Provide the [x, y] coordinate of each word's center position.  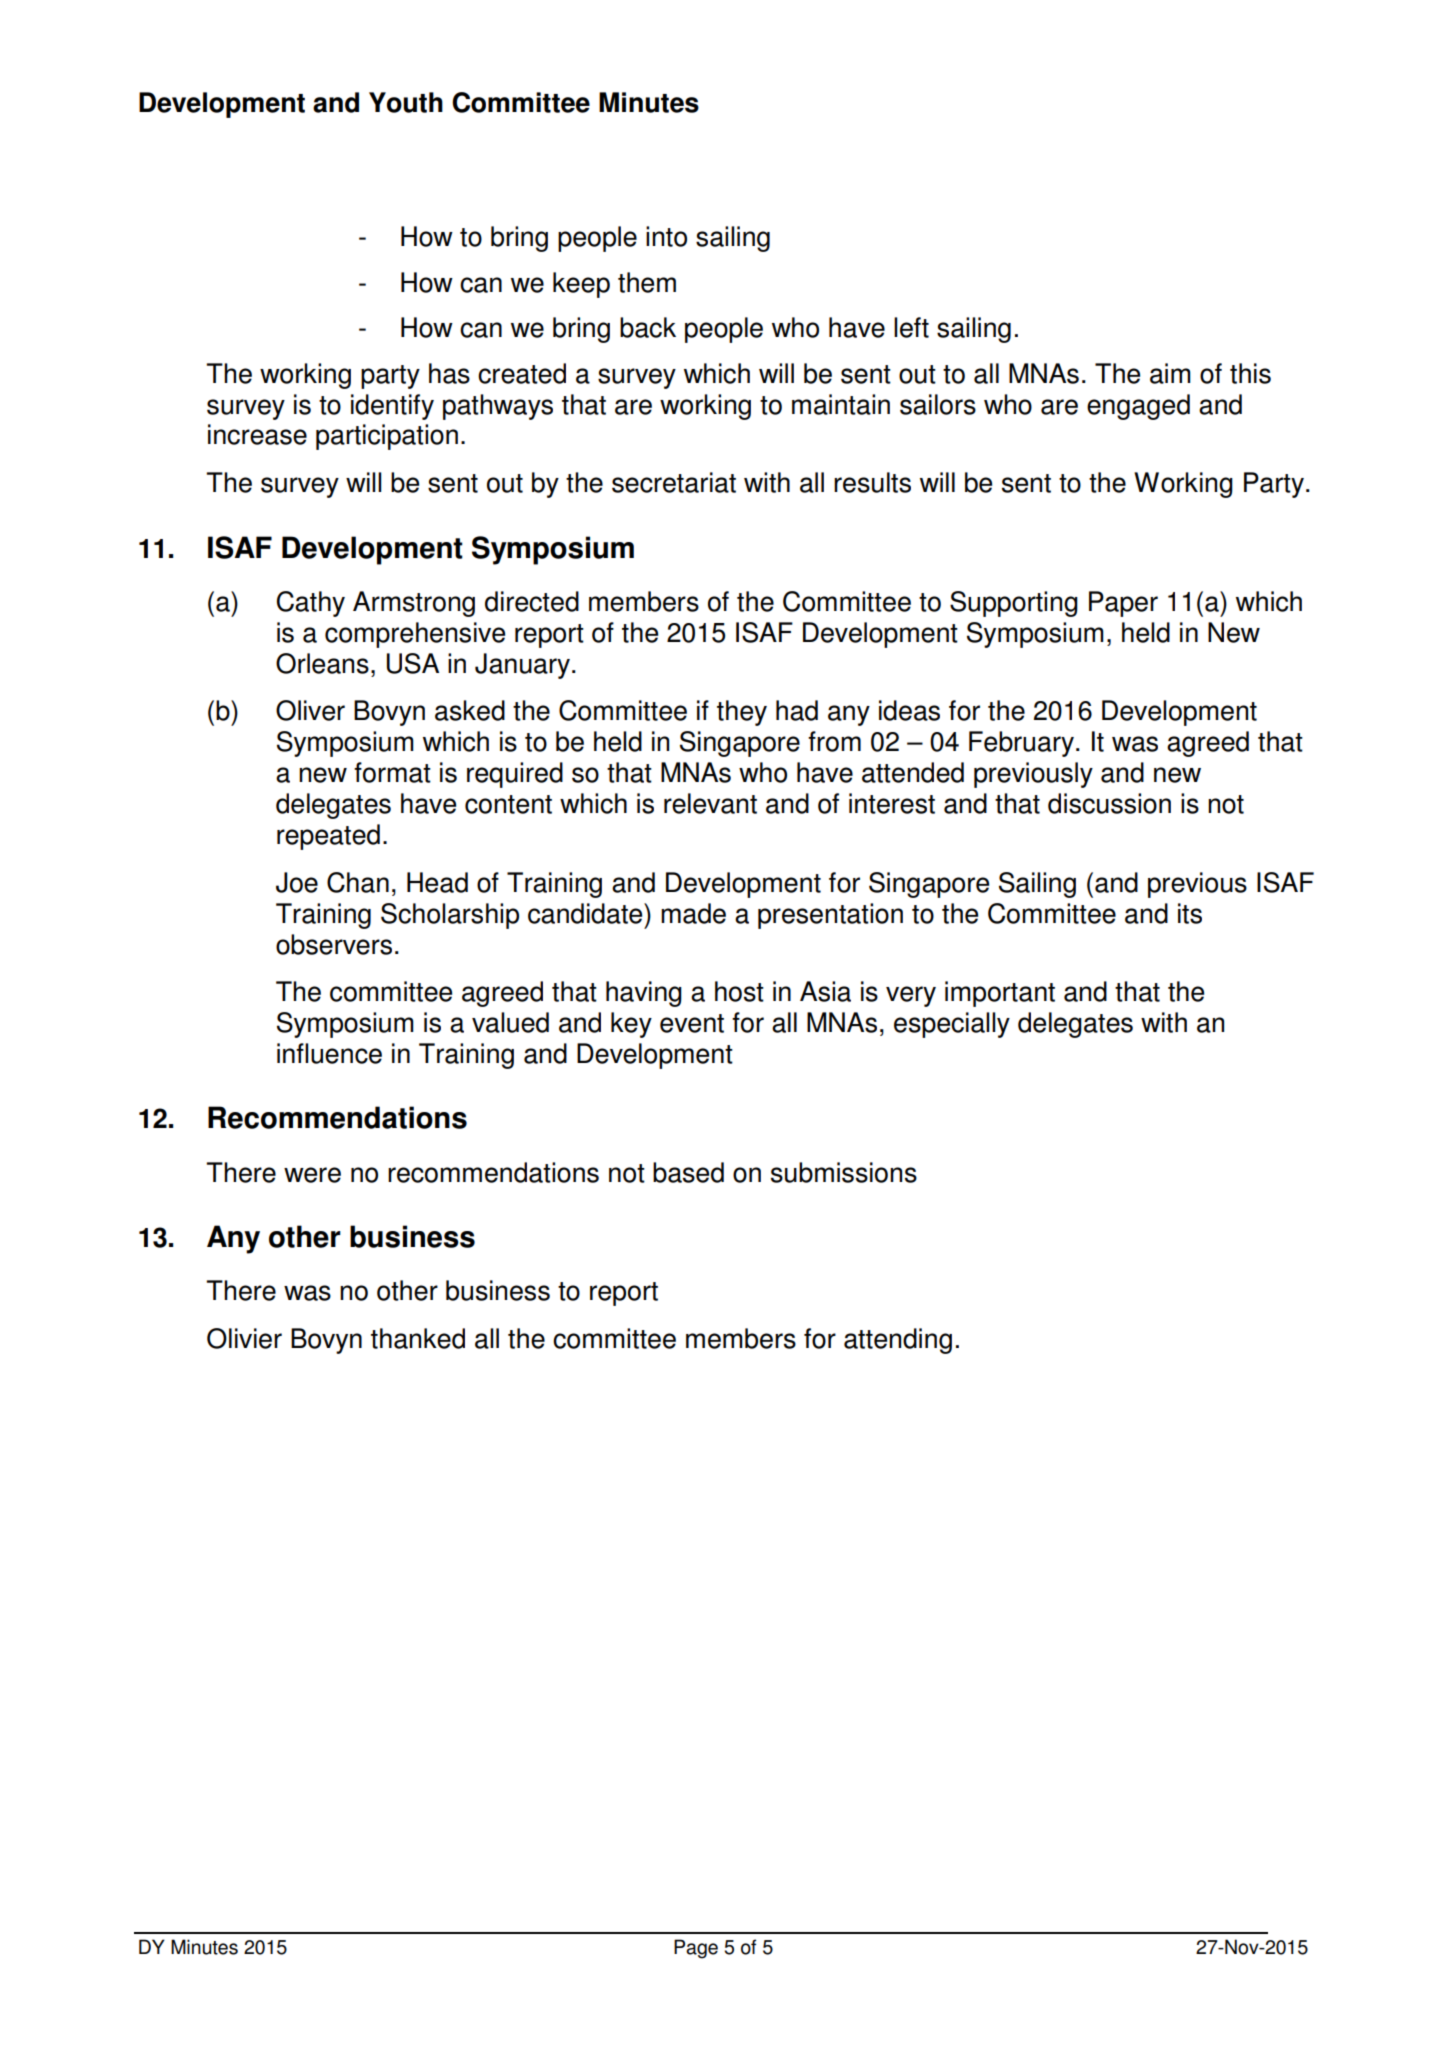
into [666, 236]
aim [1170, 373]
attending [898, 1341]
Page [696, 1949]
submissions [844, 1172]
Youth [406, 102]
